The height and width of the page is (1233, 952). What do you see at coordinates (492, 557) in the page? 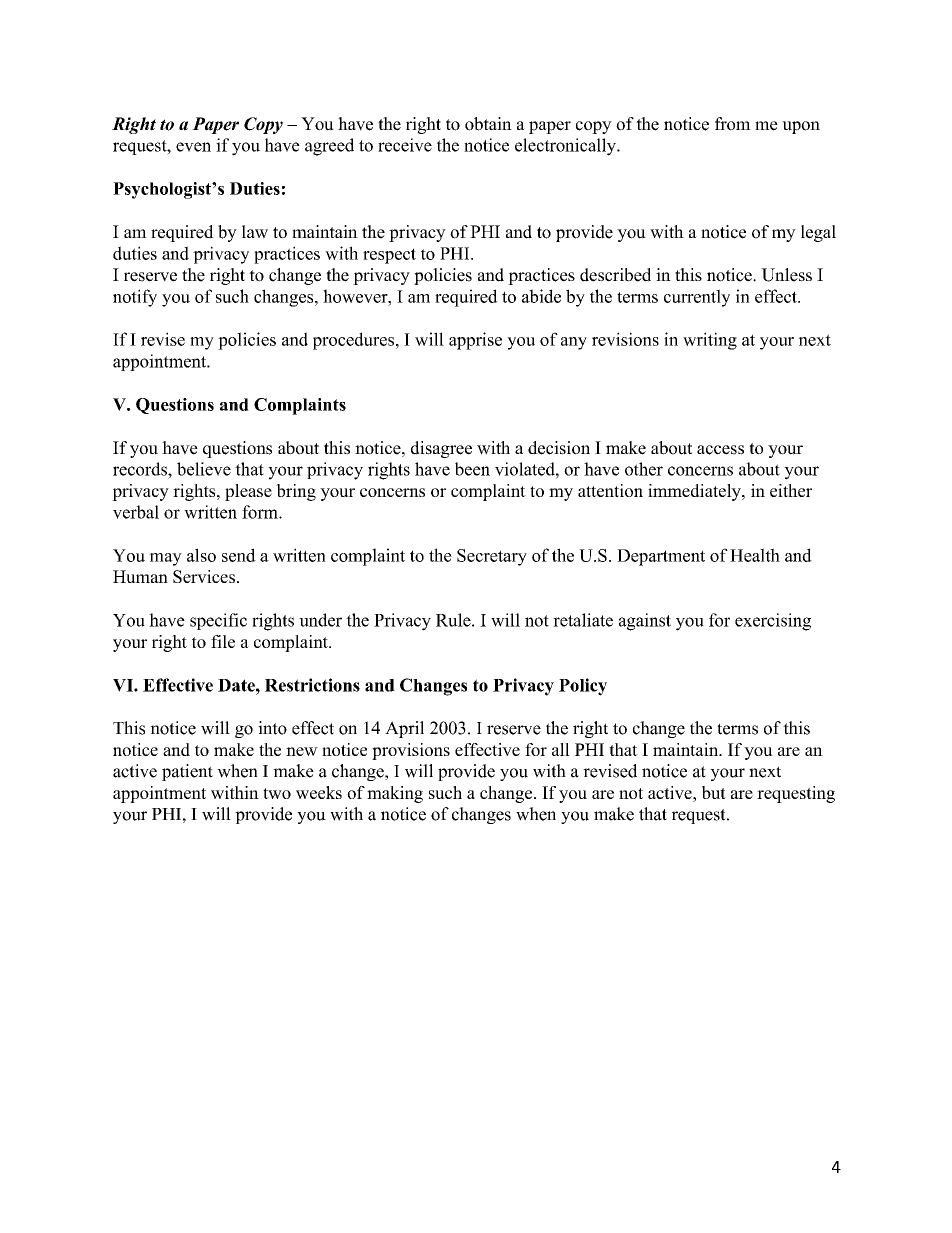
I see `Secretary` at bounding box center [492, 557].
